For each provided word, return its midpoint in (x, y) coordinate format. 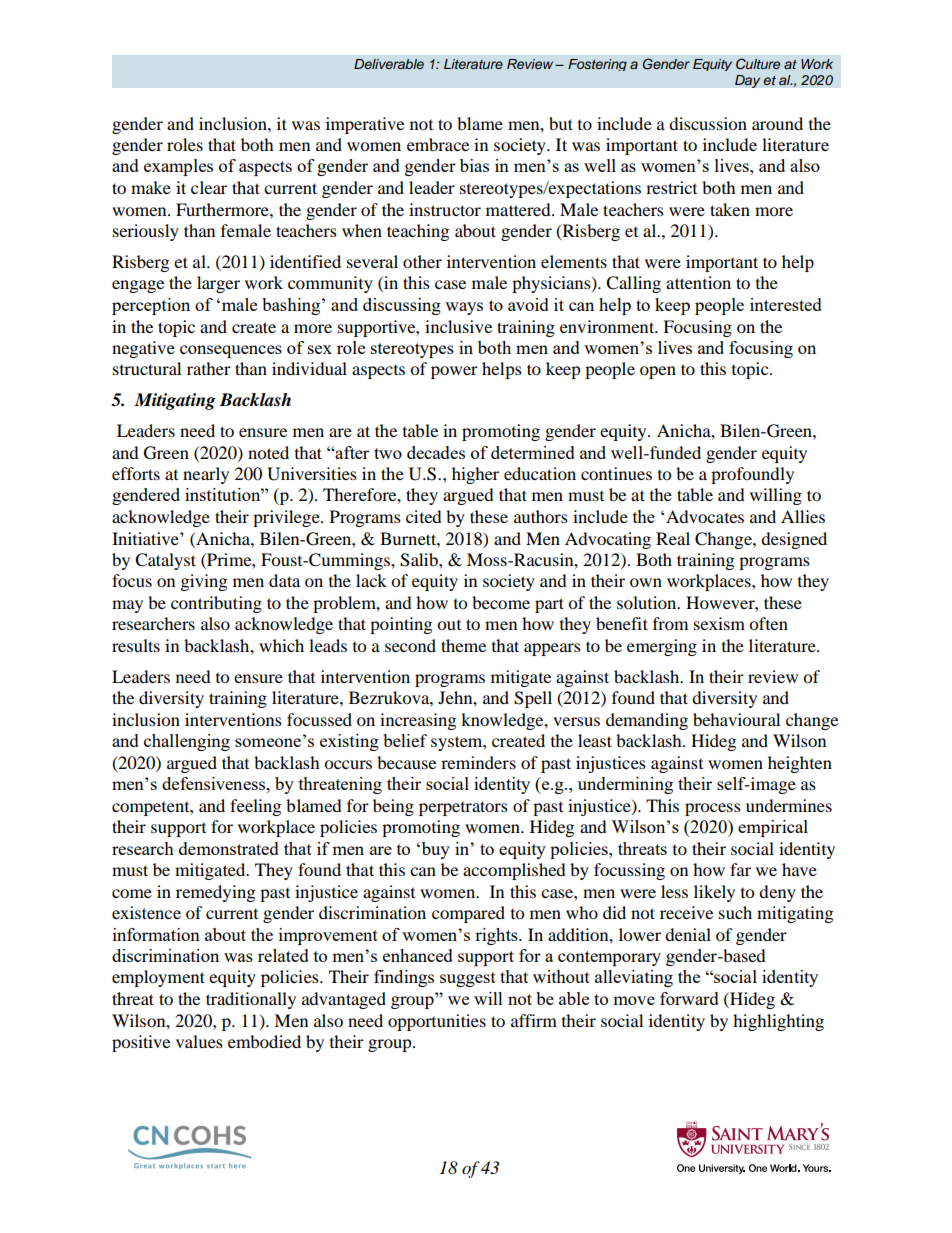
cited (424, 516)
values (199, 1041)
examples (178, 167)
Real (673, 538)
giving (204, 582)
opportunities (437, 1022)
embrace (438, 144)
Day (747, 81)
